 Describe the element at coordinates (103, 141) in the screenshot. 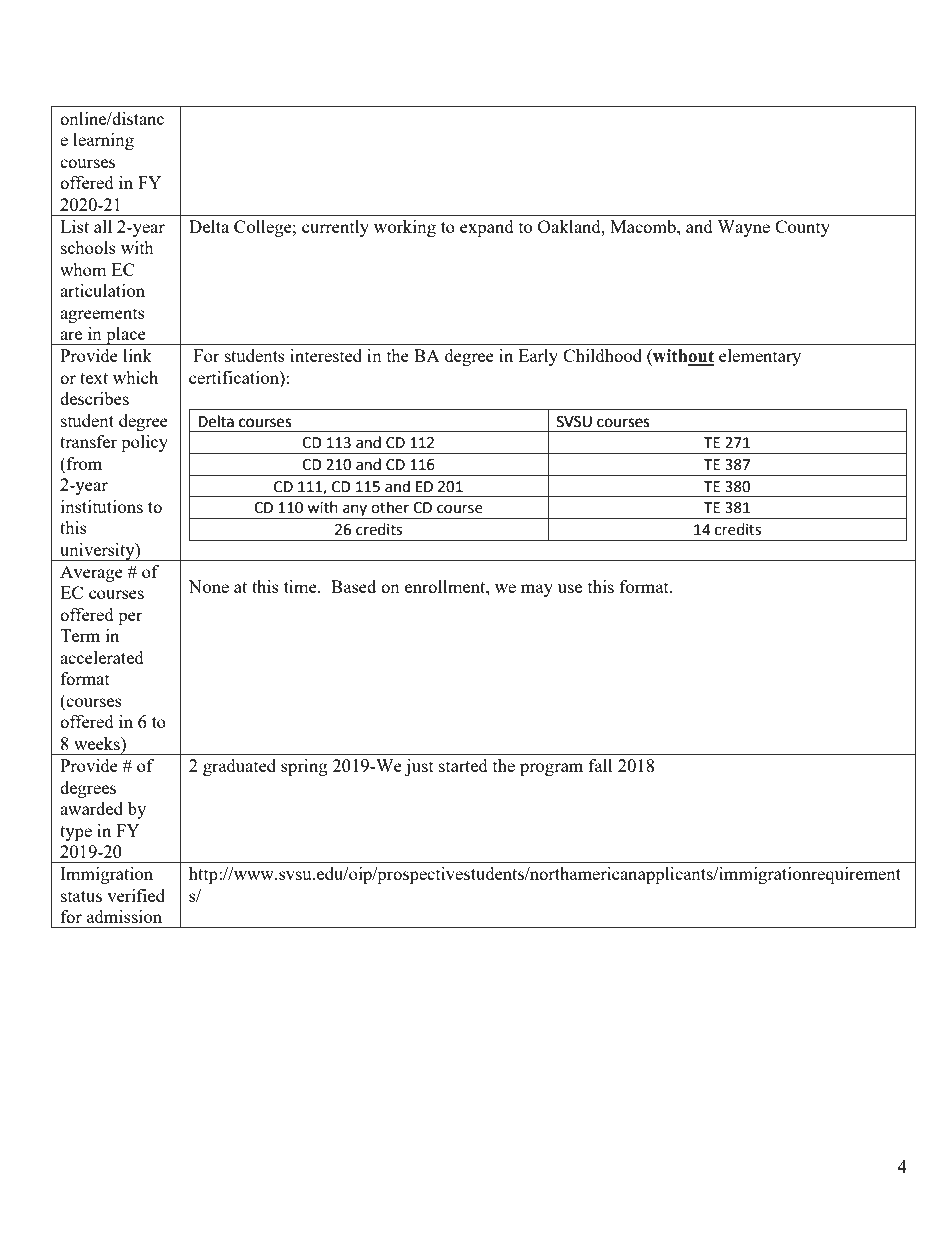

I see `learning` at that location.
